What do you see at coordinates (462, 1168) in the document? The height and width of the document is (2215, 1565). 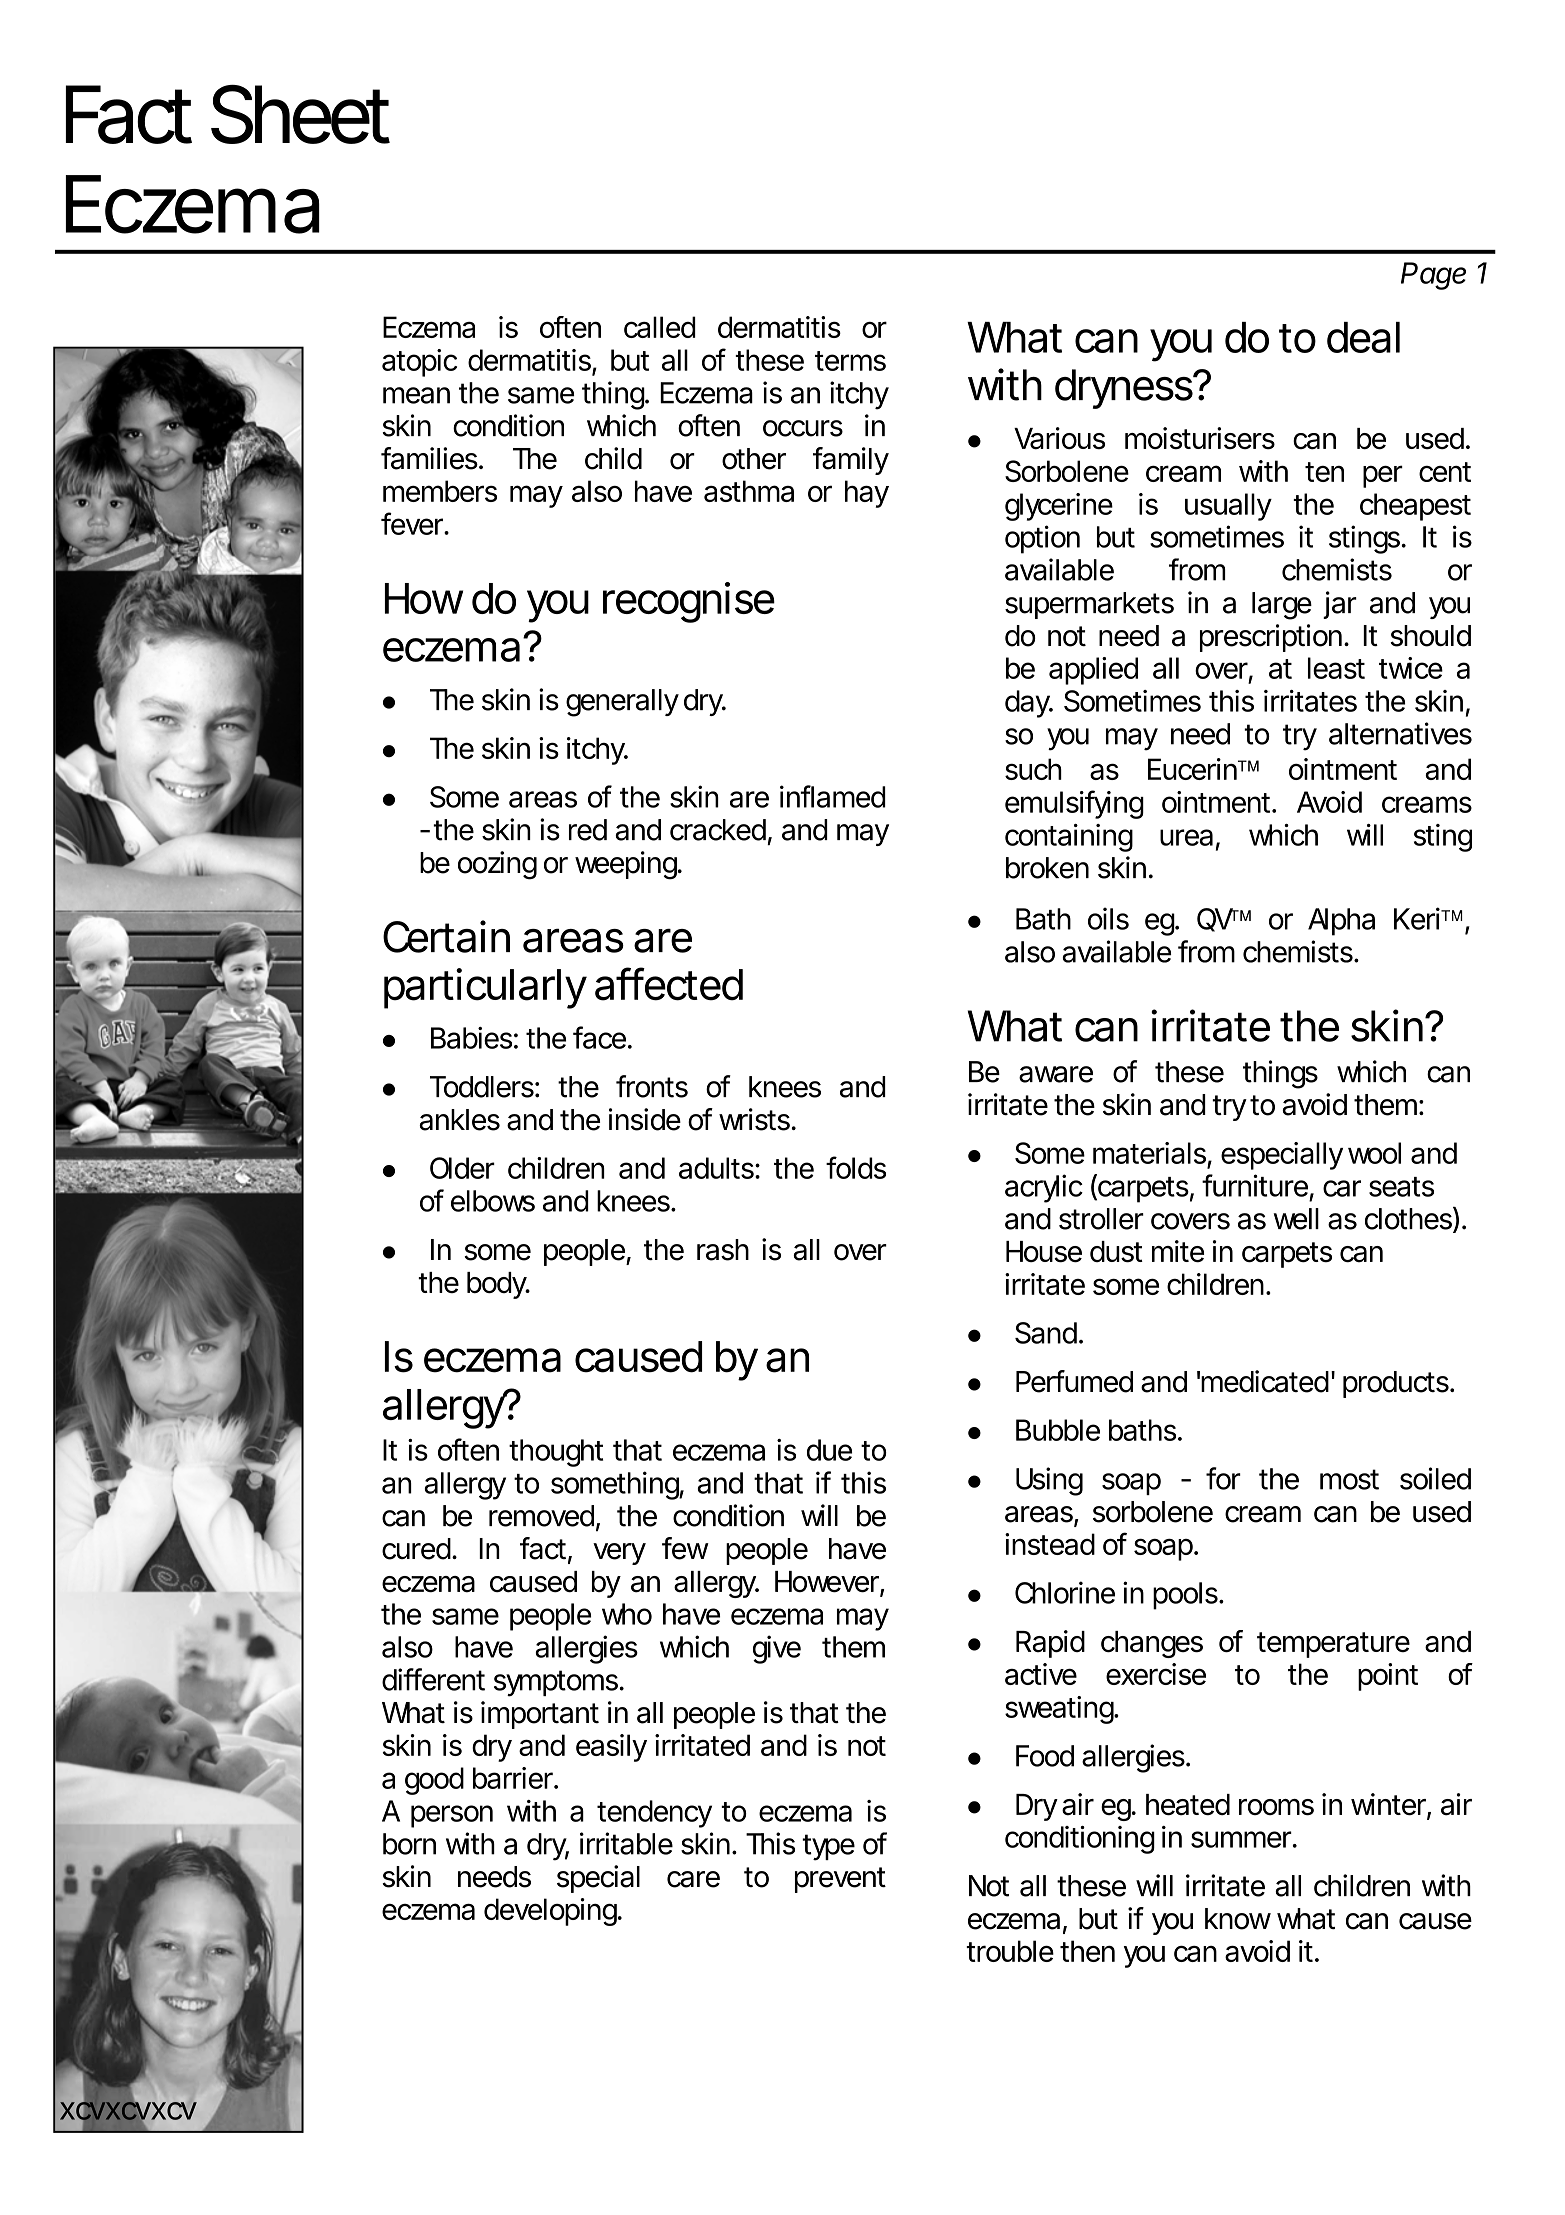 I see `Older` at bounding box center [462, 1168].
